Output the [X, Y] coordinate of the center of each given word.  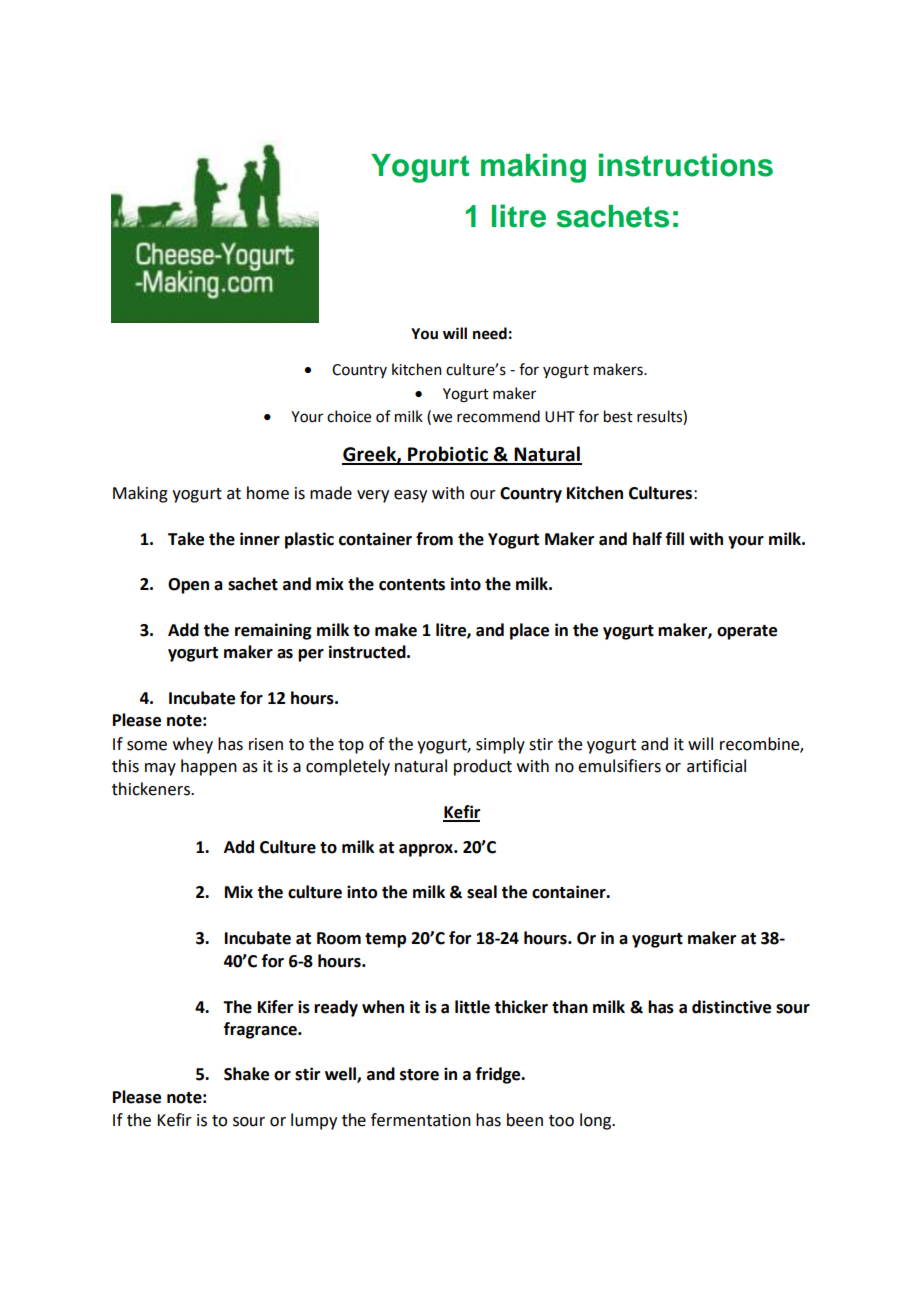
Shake [246, 1074]
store [419, 1075]
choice [349, 416]
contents [412, 585]
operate [747, 632]
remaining [273, 631]
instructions [686, 165]
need [490, 333]
